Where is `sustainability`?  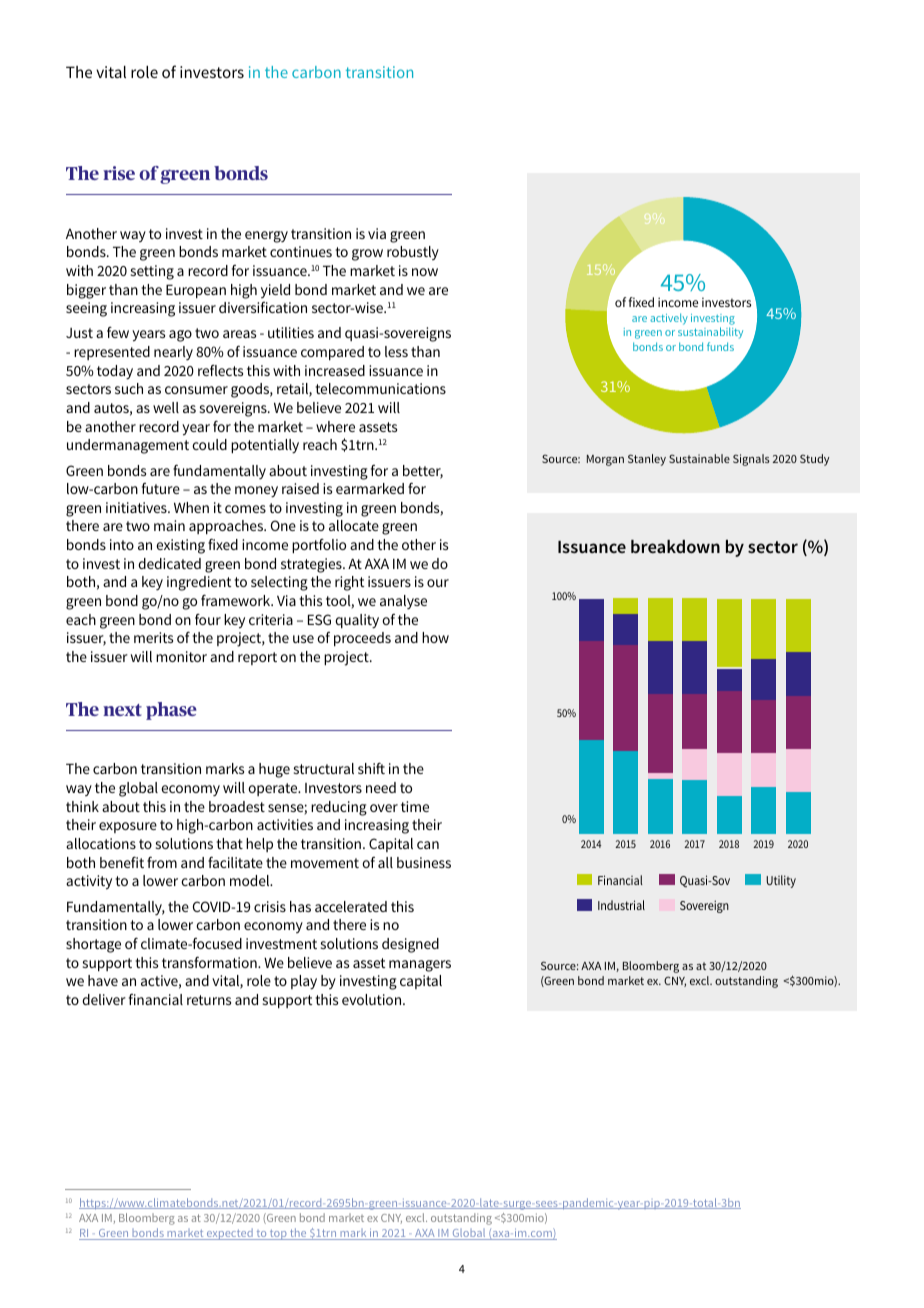
sustainability is located at coordinates (710, 333).
